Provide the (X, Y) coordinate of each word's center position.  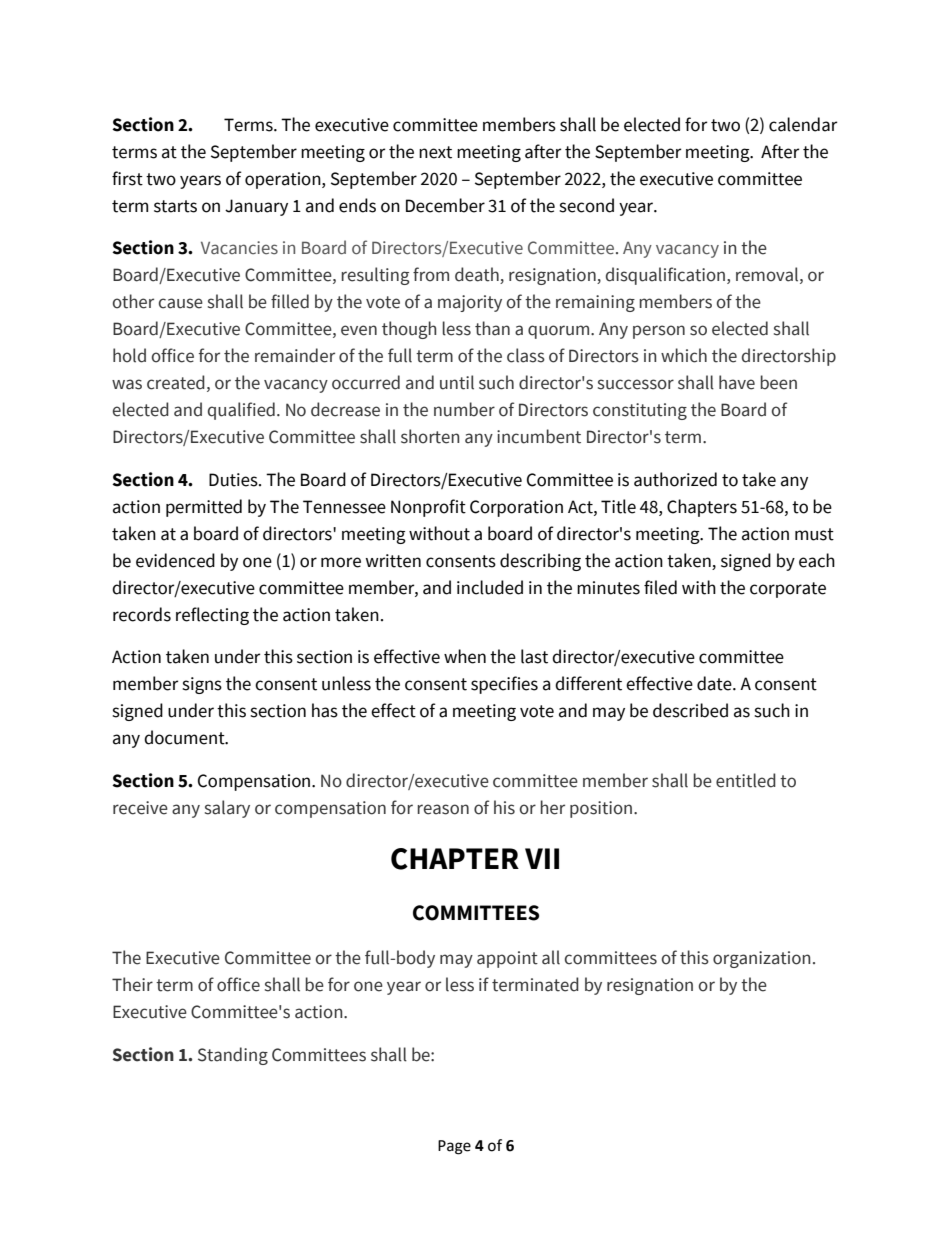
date (715, 683)
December (445, 205)
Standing (233, 1056)
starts (175, 206)
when (465, 656)
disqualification (667, 276)
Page (454, 1147)
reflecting (212, 616)
